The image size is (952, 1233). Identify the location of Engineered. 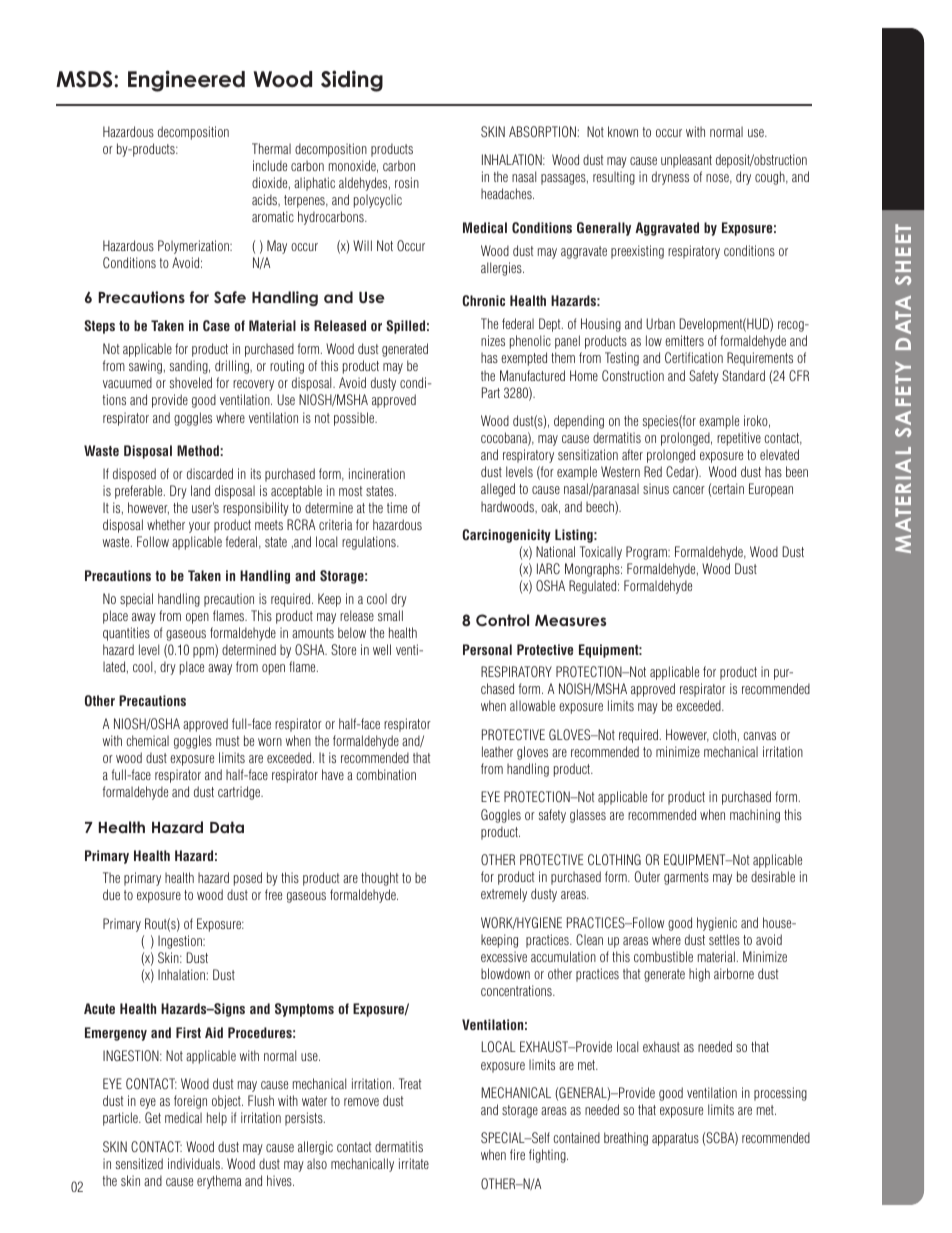
(186, 81).
